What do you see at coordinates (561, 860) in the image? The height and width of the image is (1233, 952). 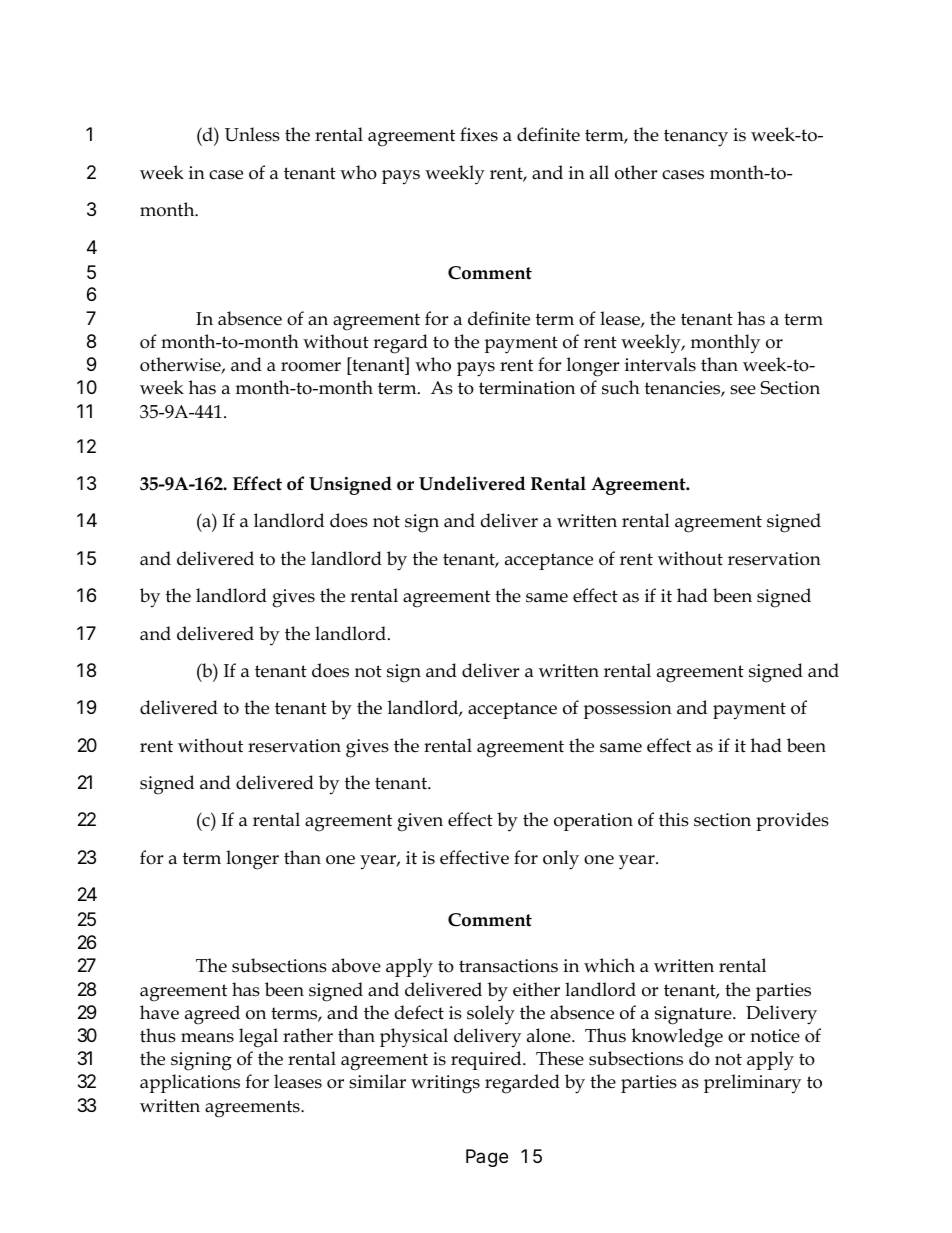 I see `only` at bounding box center [561, 860].
